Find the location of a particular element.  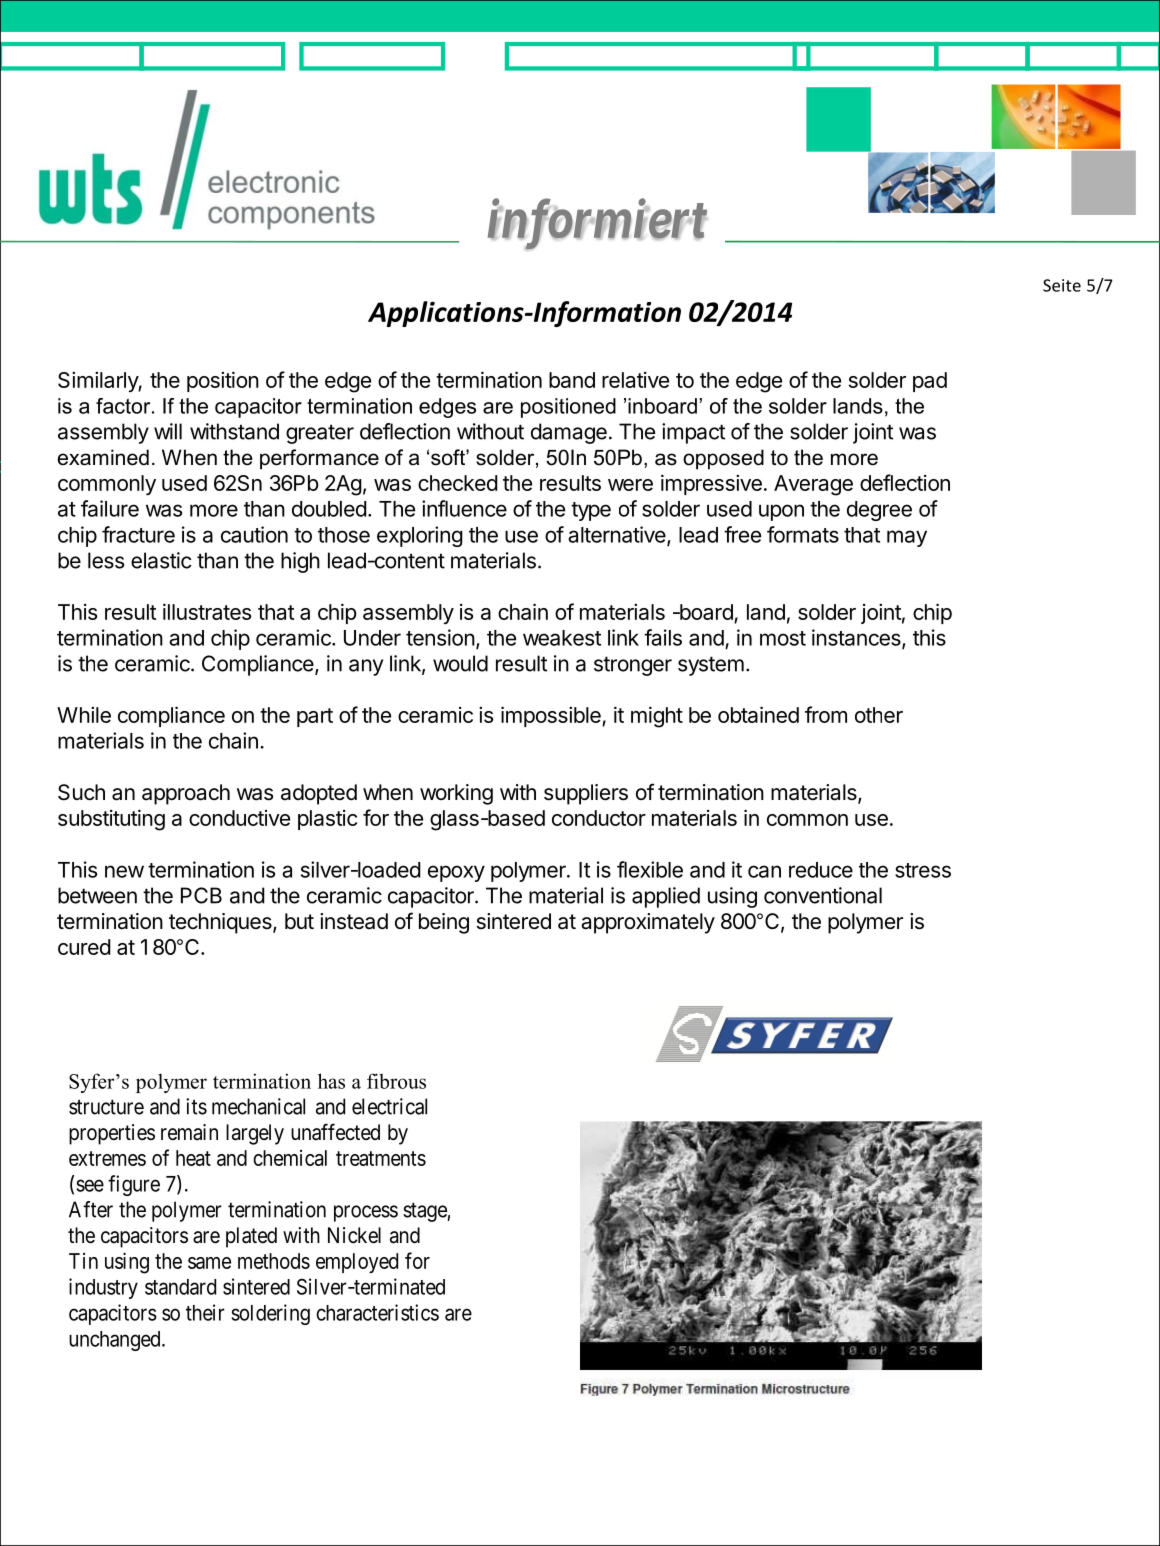

factor is located at coordinates (124, 406).
